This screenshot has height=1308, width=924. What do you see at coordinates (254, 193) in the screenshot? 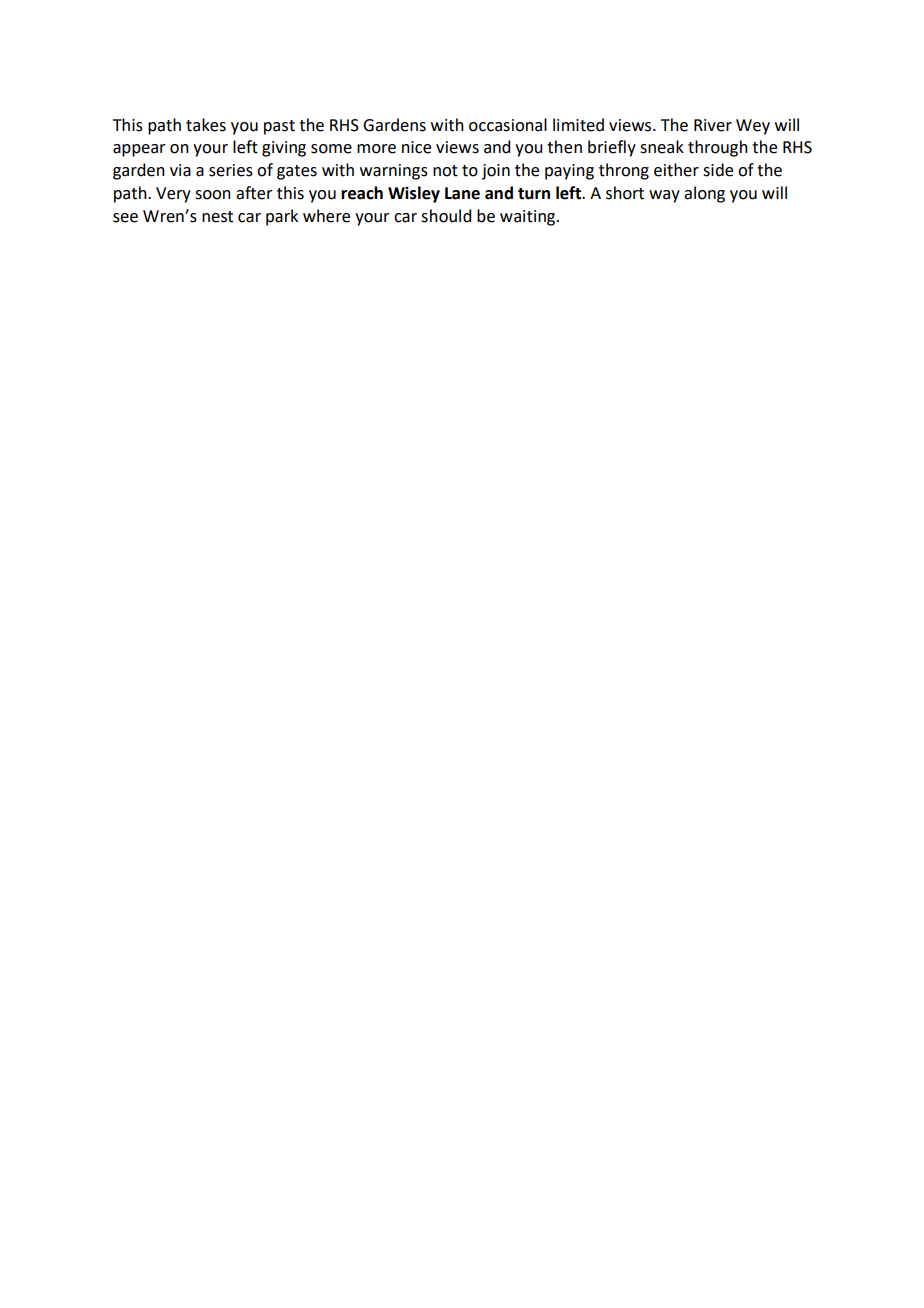
I see `after` at bounding box center [254, 193].
